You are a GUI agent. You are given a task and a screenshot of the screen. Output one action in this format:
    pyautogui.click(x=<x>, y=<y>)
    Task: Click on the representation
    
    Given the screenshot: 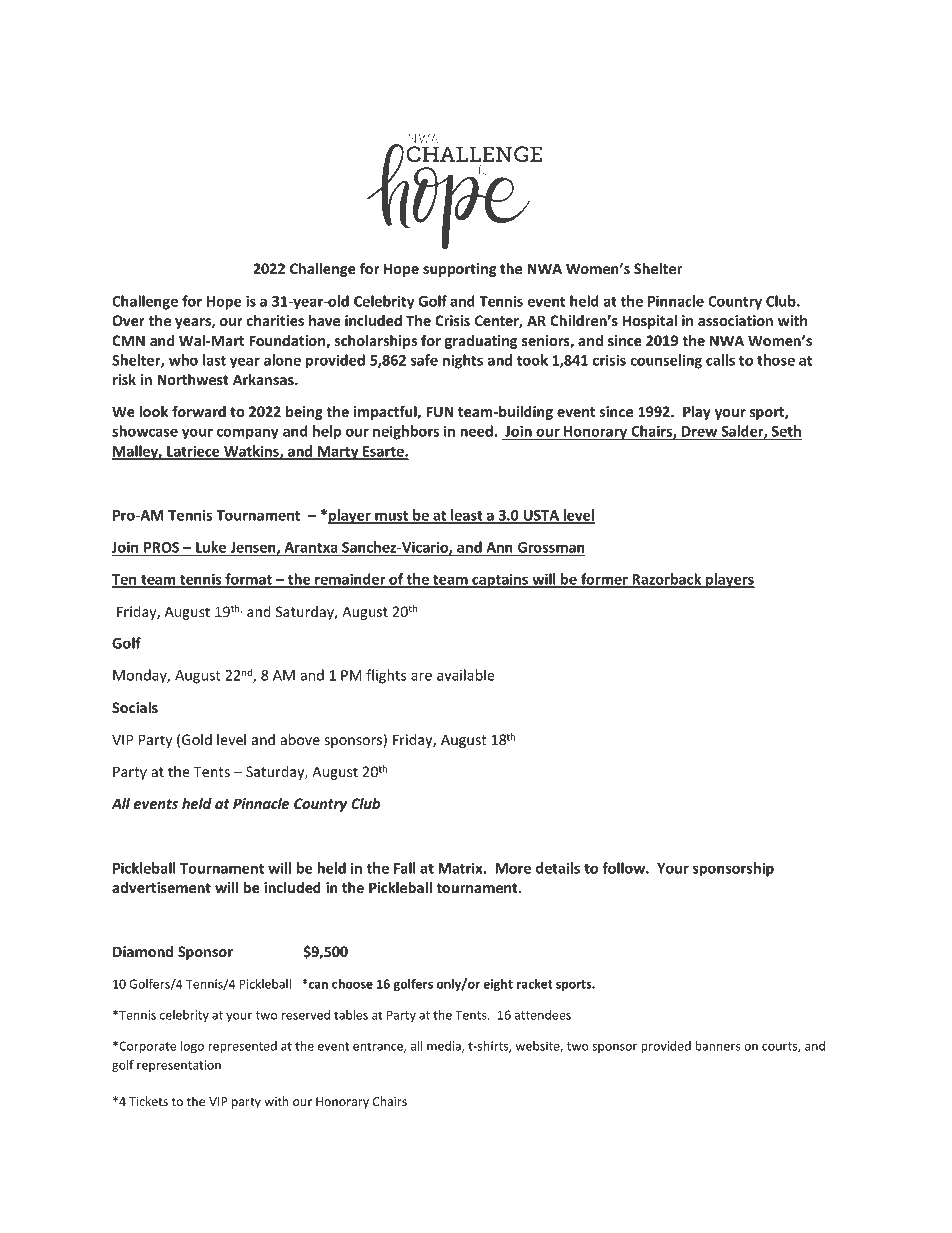 What is the action you would take?
    pyautogui.click(x=179, y=1066)
